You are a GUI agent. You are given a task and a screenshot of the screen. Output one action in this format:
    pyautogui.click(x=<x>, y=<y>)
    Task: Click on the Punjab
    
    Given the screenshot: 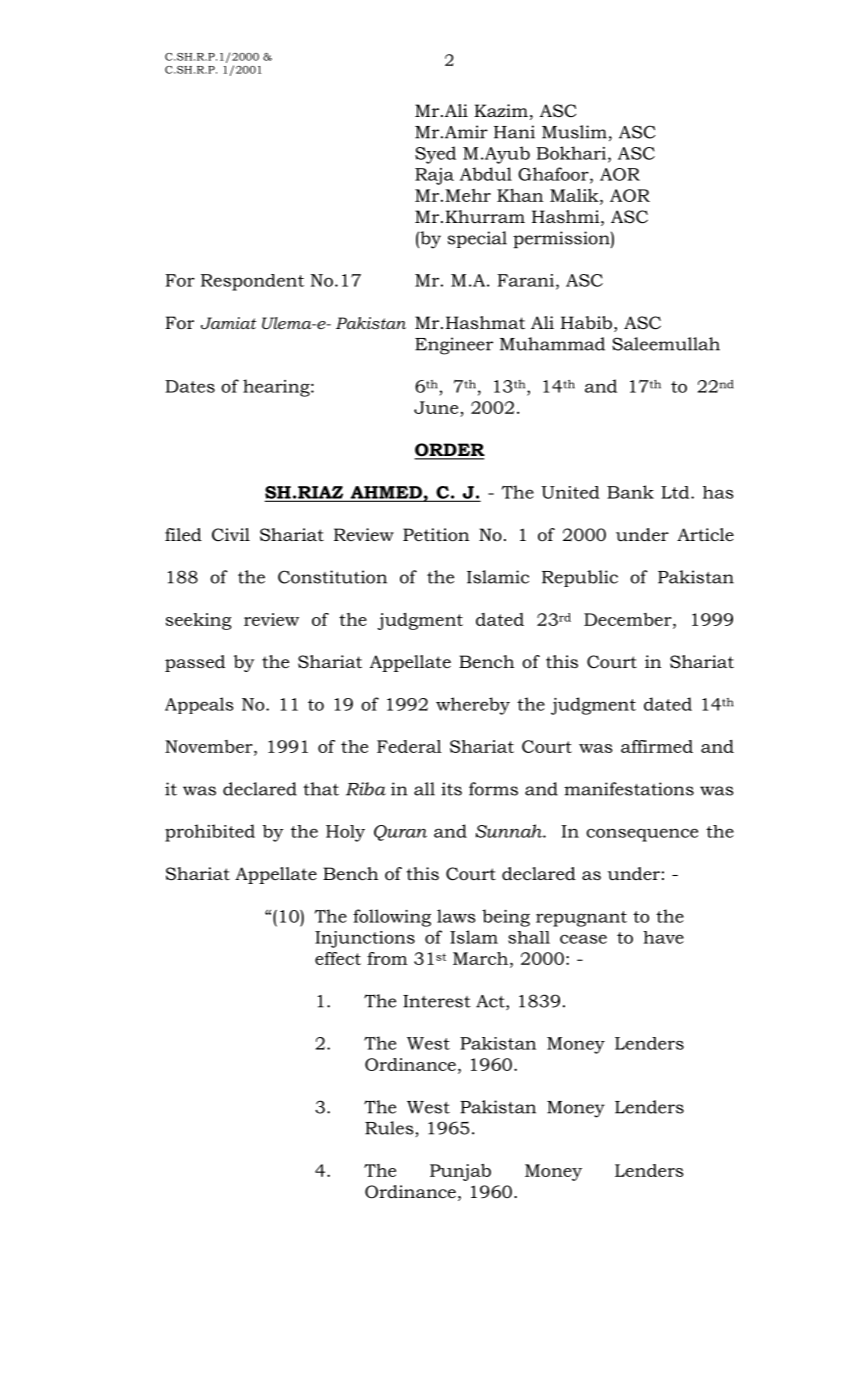 What is the action you would take?
    pyautogui.click(x=460, y=1172)
